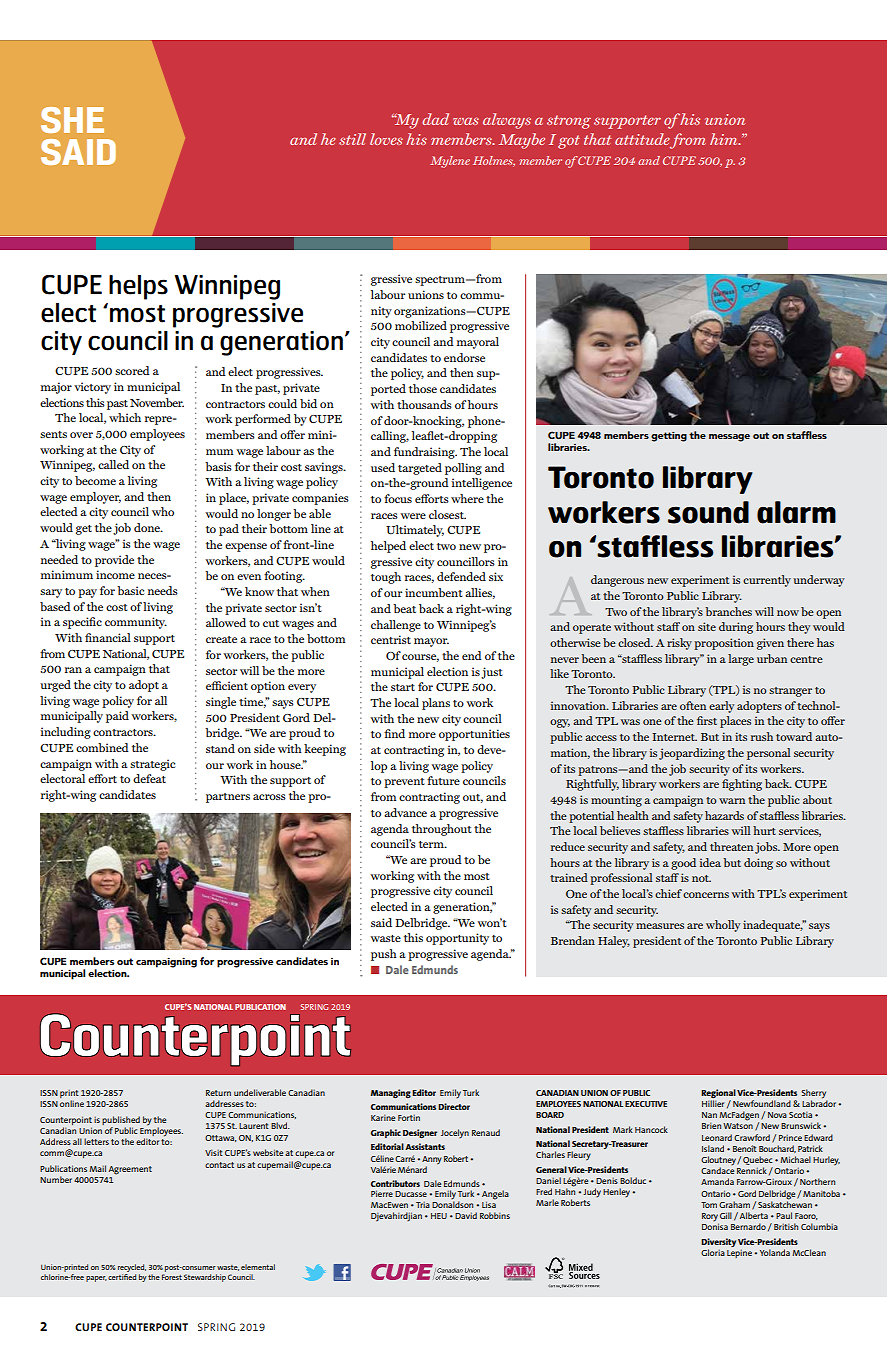 The image size is (887, 1372). Describe the element at coordinates (725, 139) in the image. I see `him` at that location.
